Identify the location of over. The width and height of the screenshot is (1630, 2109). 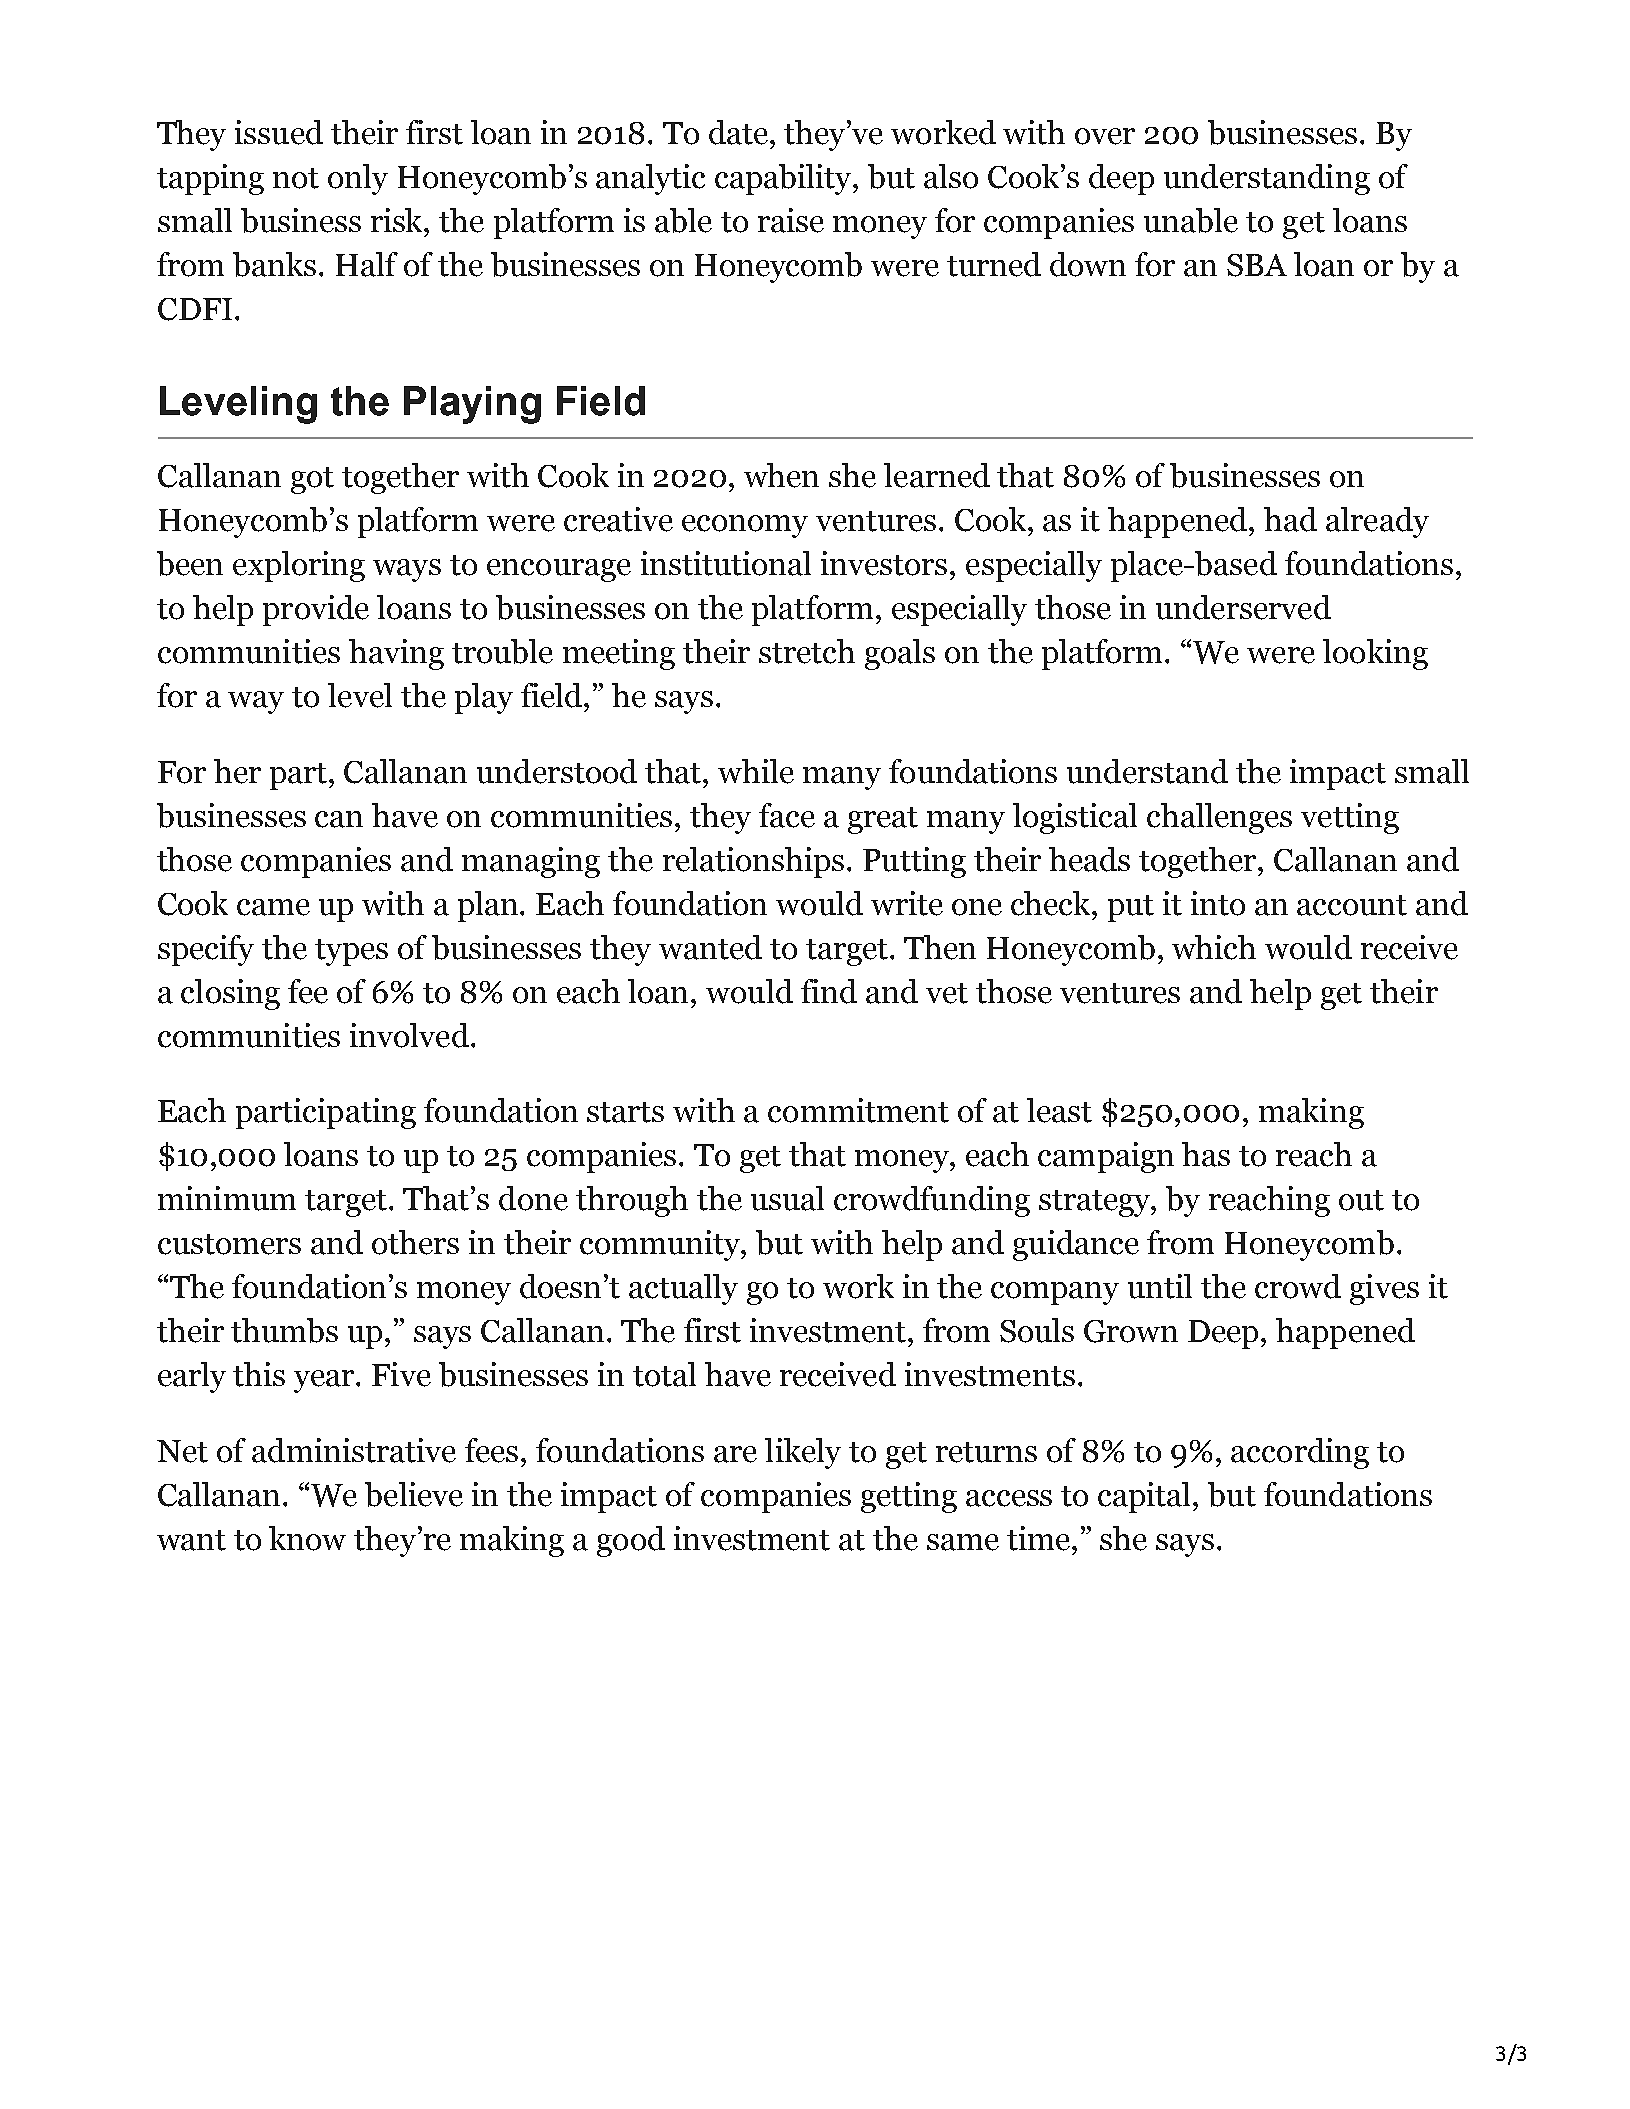
(1105, 136).
